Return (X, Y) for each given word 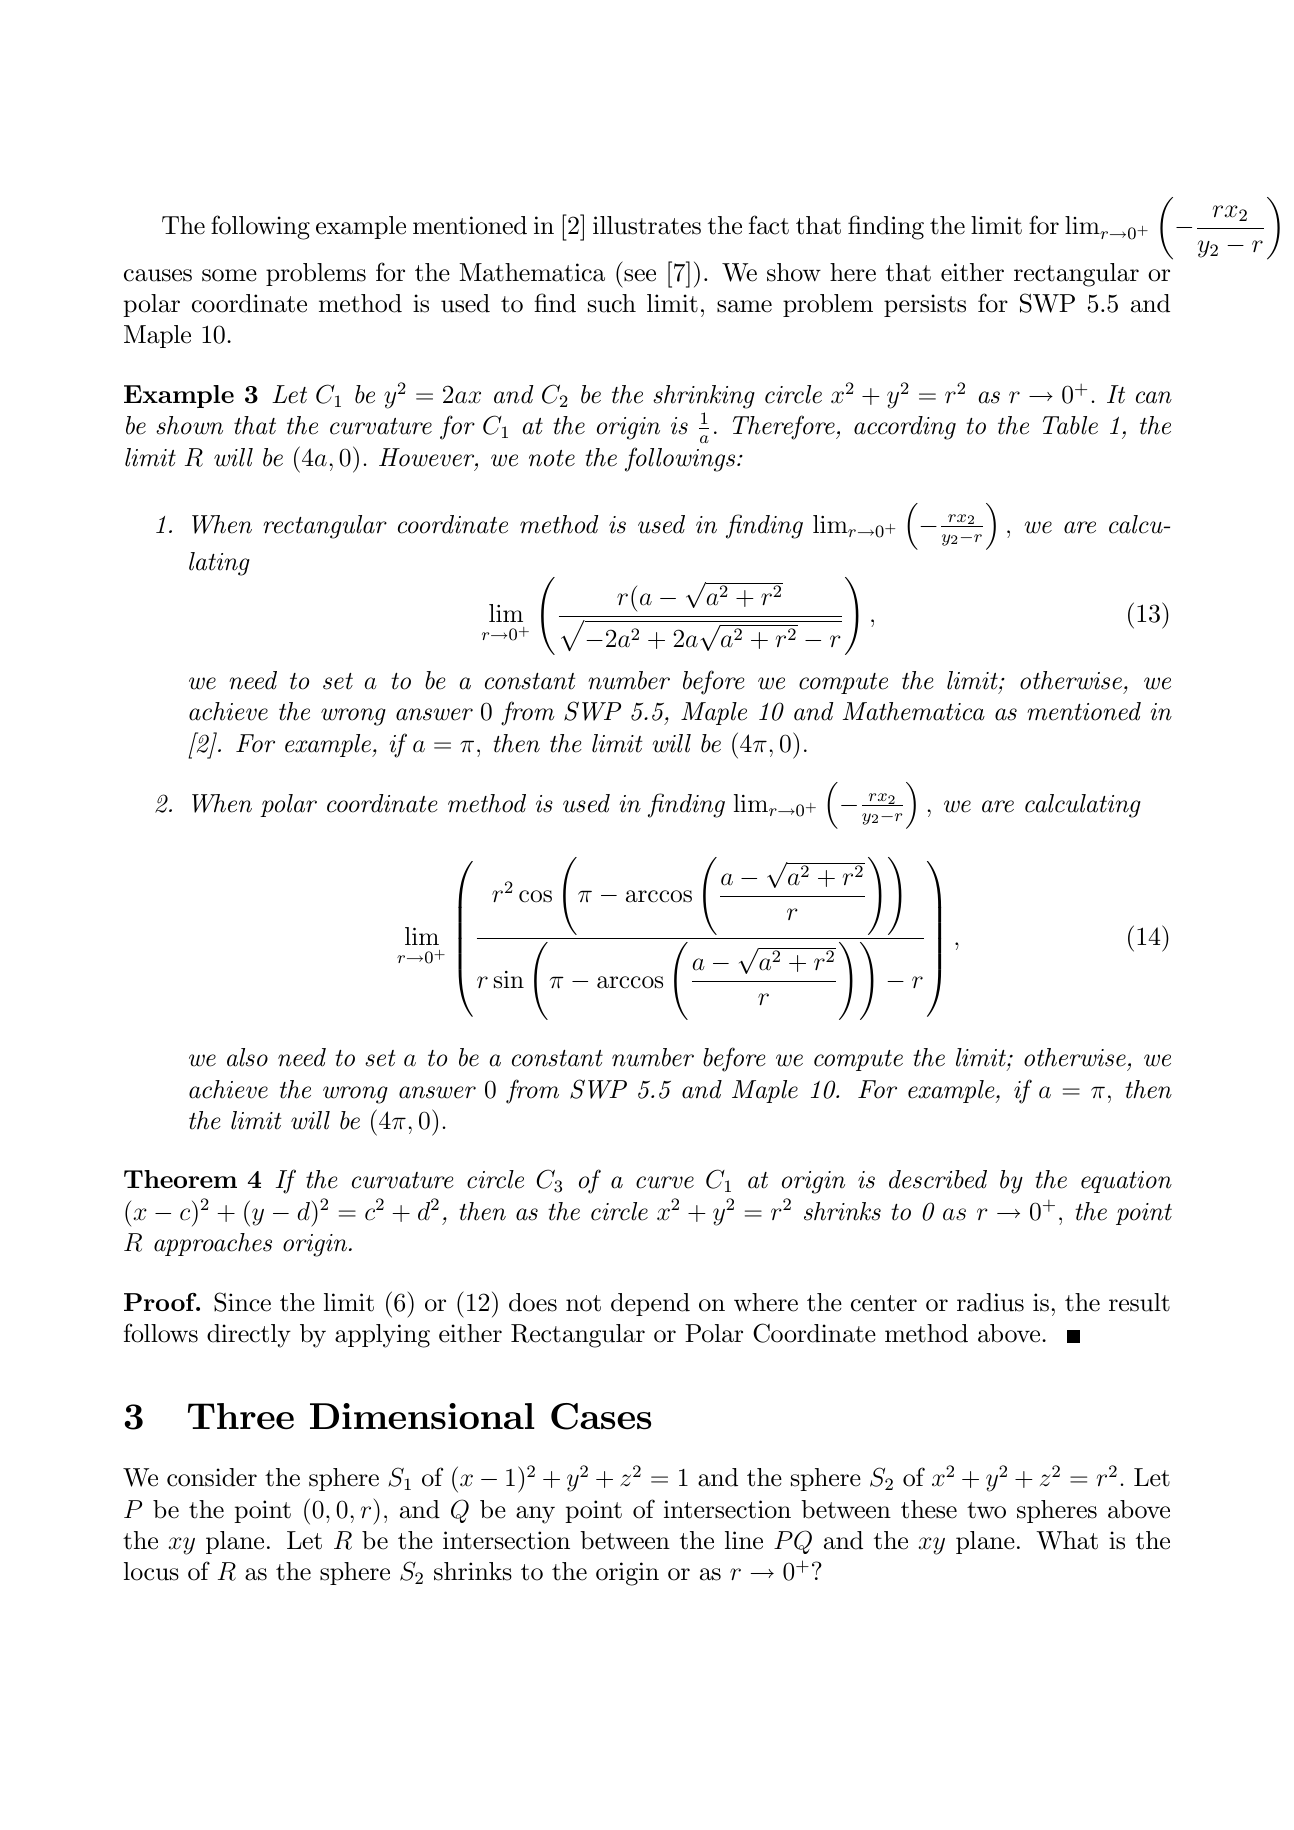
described (938, 1179)
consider (212, 1477)
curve (665, 1182)
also (247, 1057)
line (744, 1540)
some (229, 275)
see (640, 275)
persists (925, 305)
